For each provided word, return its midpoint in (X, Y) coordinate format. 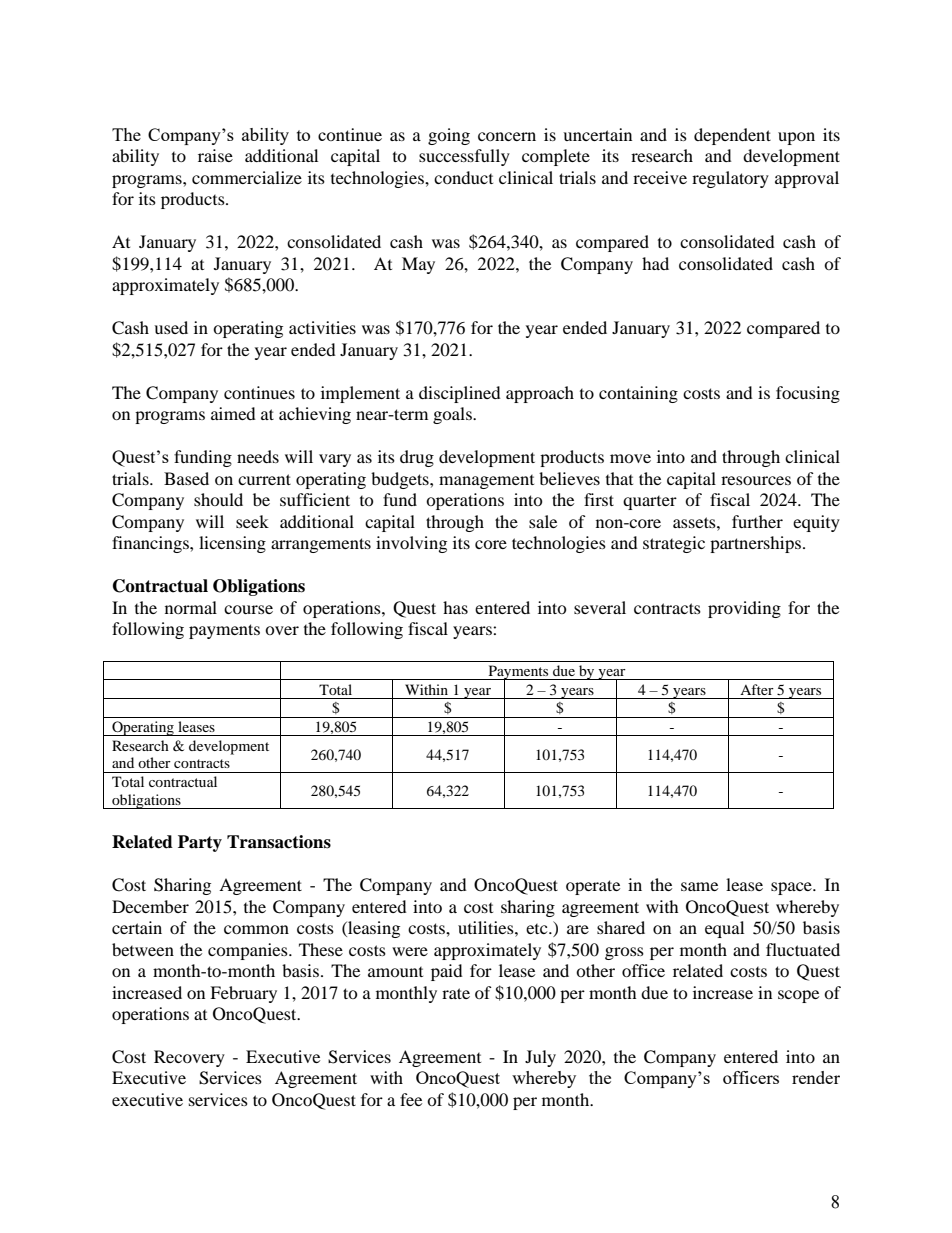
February (243, 994)
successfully (464, 157)
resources (756, 480)
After (757, 689)
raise (215, 155)
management (486, 482)
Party (200, 843)
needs (258, 456)
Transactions (279, 842)
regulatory (730, 179)
